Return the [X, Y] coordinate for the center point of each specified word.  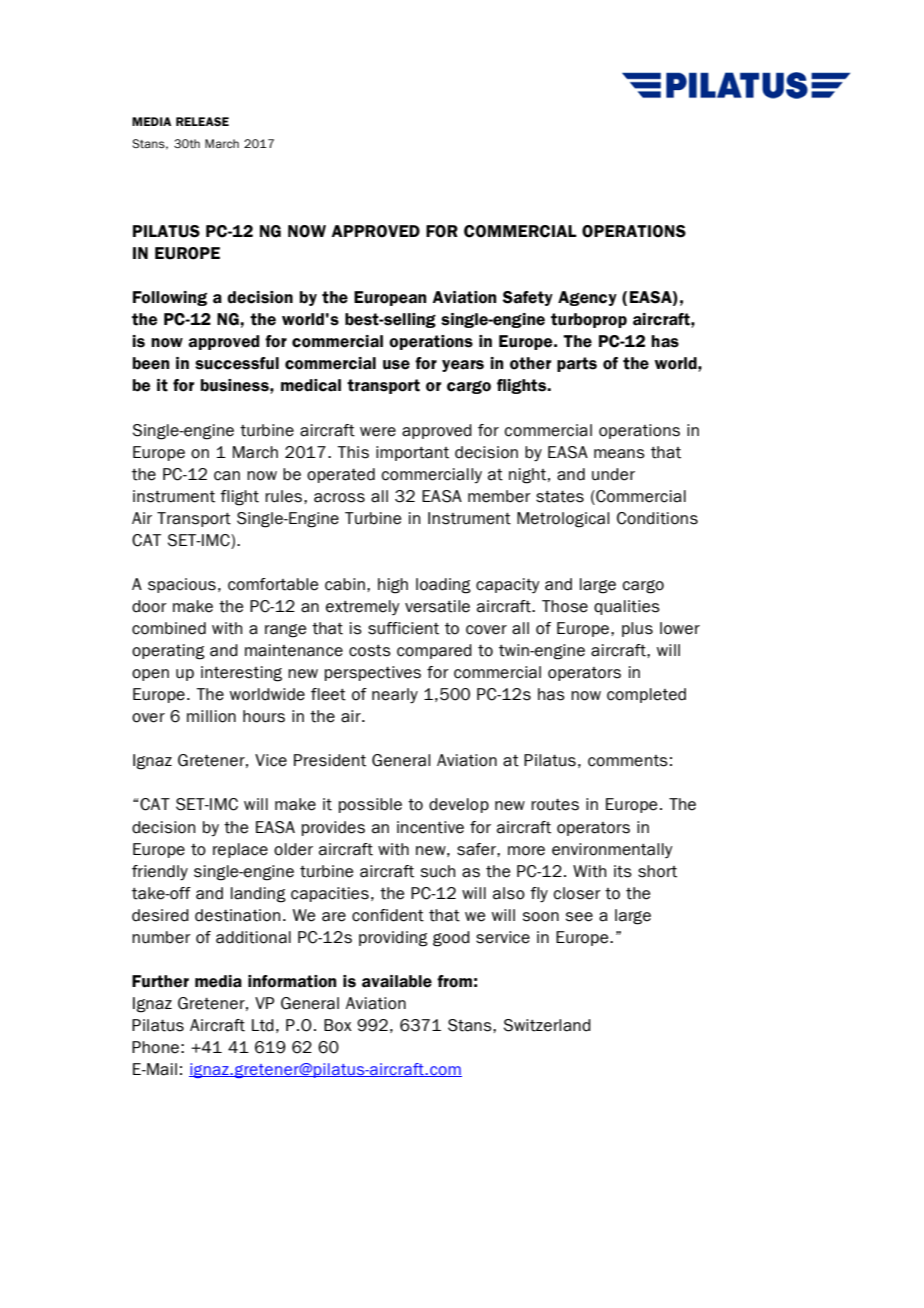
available [397, 981]
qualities [627, 607]
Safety [527, 298]
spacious [182, 585]
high [393, 586]
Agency [587, 298]
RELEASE [202, 121]
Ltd [263, 1025]
